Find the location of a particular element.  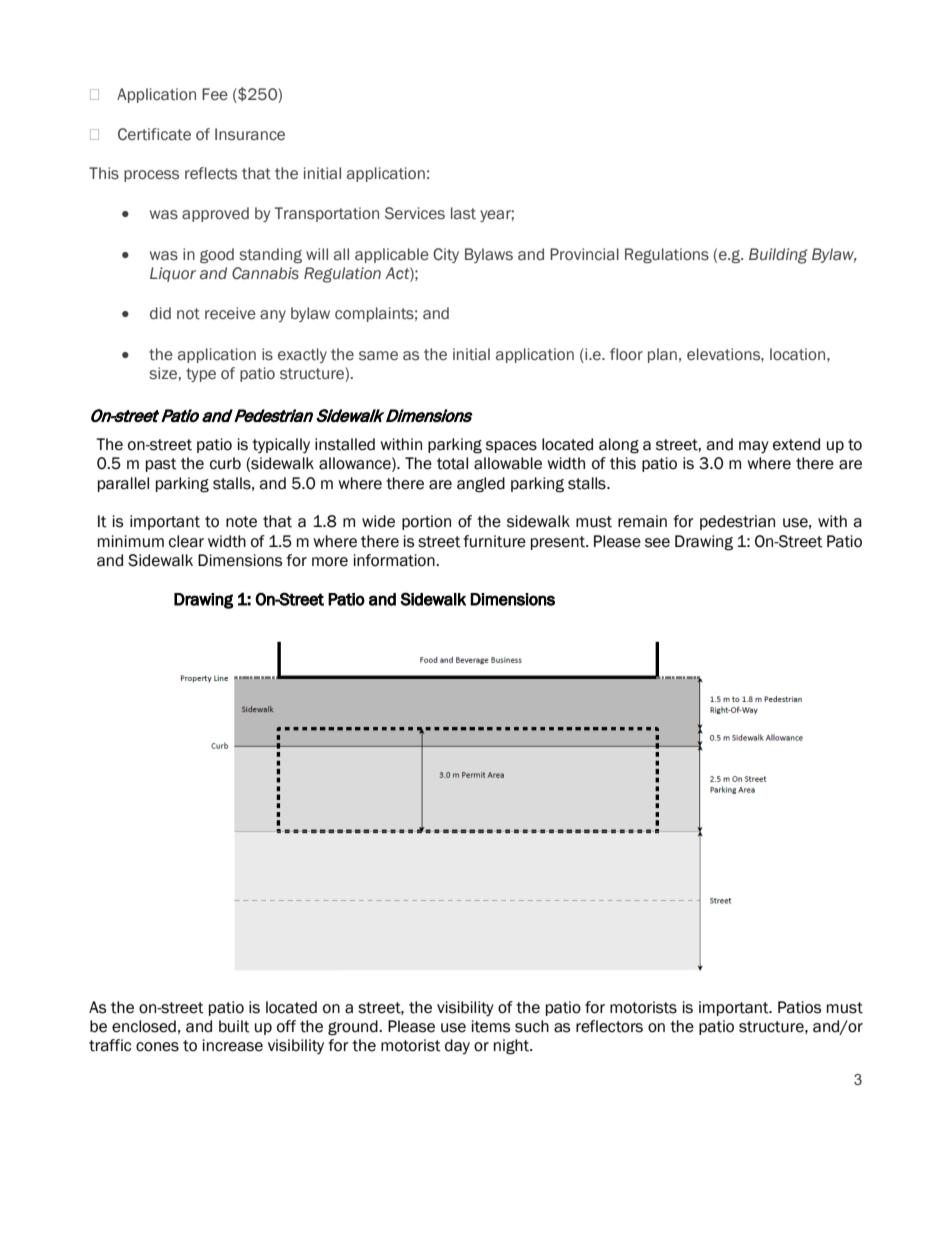

items is located at coordinates (491, 1026).
